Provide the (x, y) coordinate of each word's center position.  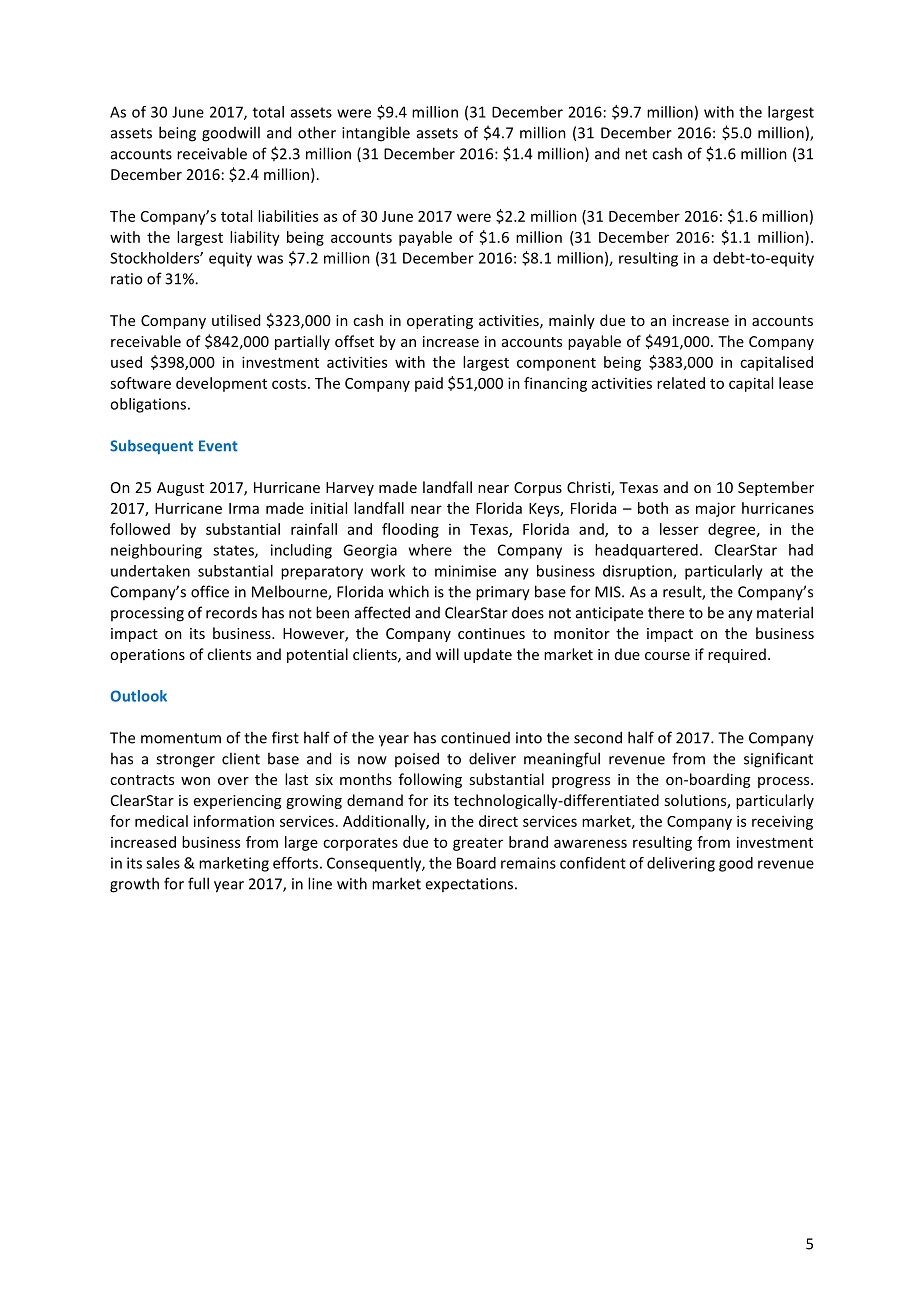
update (488, 655)
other (317, 132)
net (636, 154)
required (737, 655)
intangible (376, 134)
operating (440, 322)
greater (478, 844)
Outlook (139, 696)
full (198, 883)
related (681, 383)
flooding (410, 530)
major (716, 509)
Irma (244, 508)
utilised (236, 320)
